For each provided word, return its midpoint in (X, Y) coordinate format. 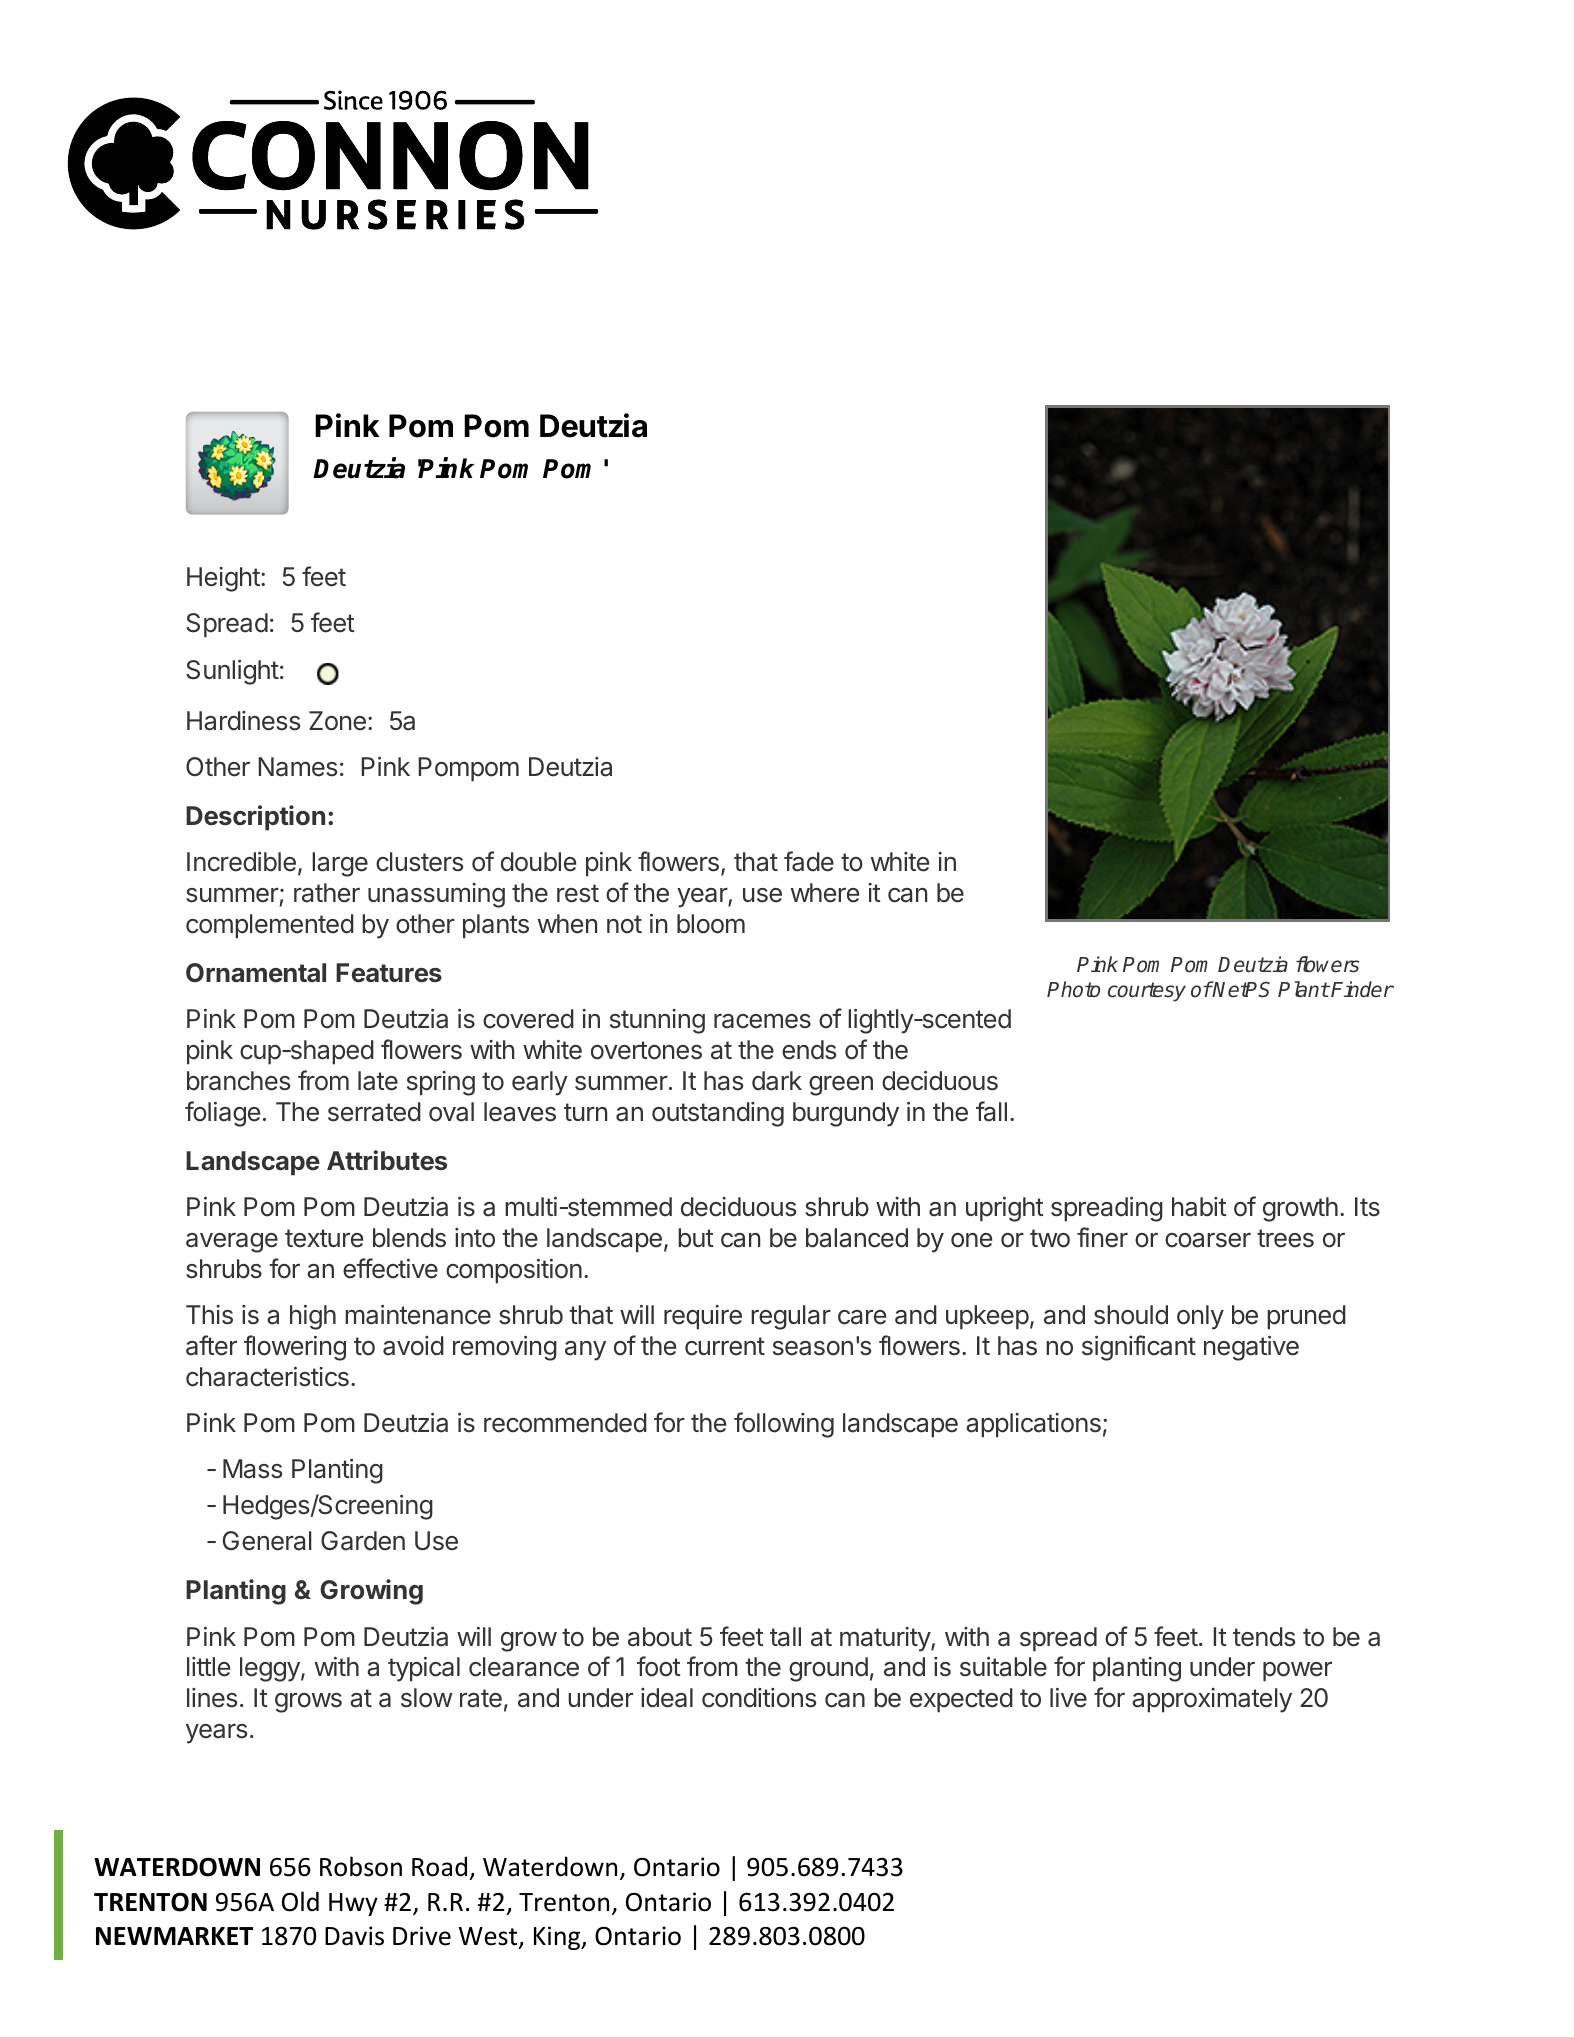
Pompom (468, 769)
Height (223, 579)
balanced (857, 1238)
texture (324, 1238)
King (558, 1938)
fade (809, 861)
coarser (1208, 1240)
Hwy (353, 1904)
